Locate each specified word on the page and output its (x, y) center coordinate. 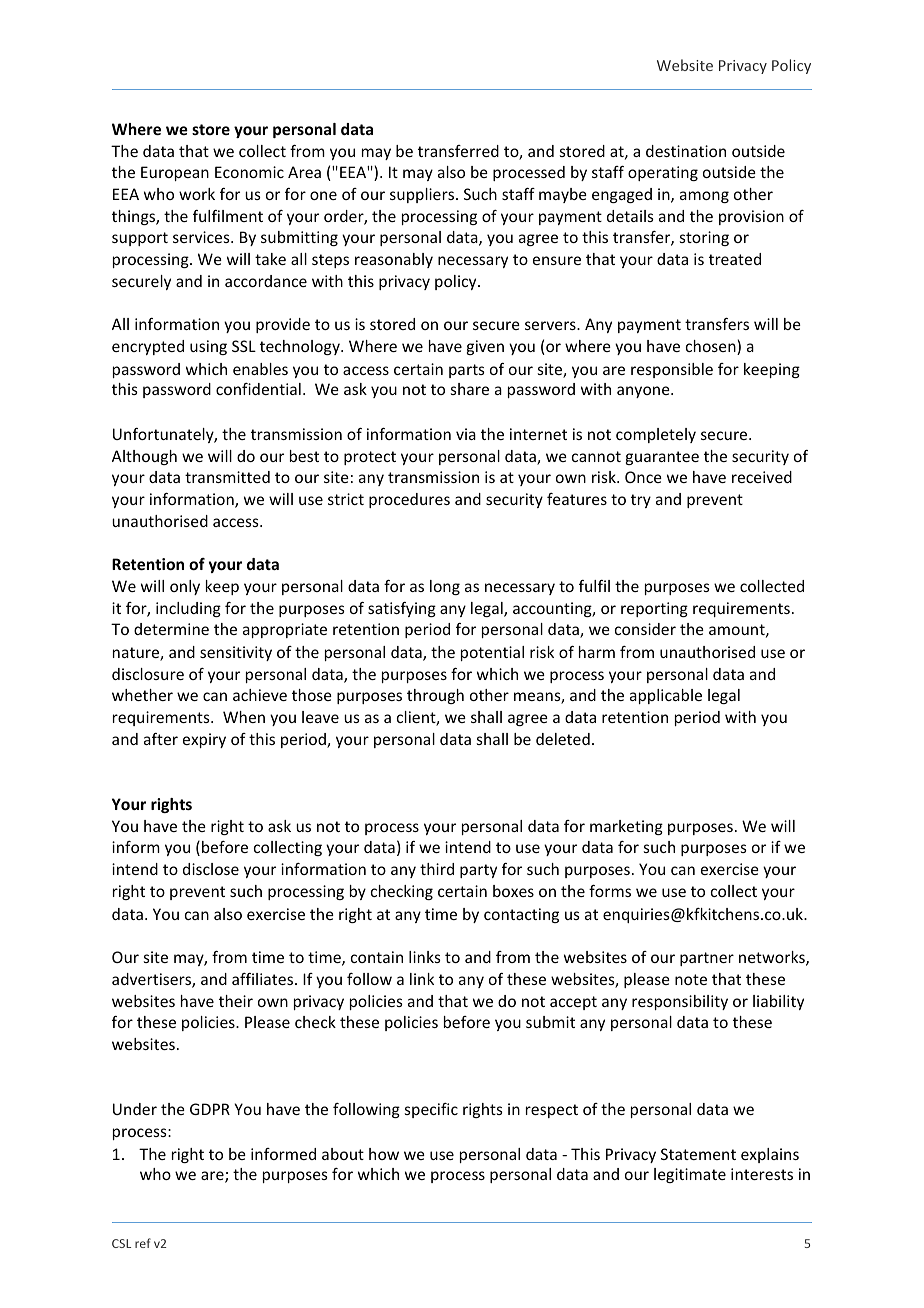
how (384, 1154)
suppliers (423, 195)
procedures (409, 500)
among (704, 197)
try (641, 501)
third (437, 869)
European (175, 173)
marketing (626, 827)
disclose (211, 869)
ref (143, 1243)
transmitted (227, 477)
